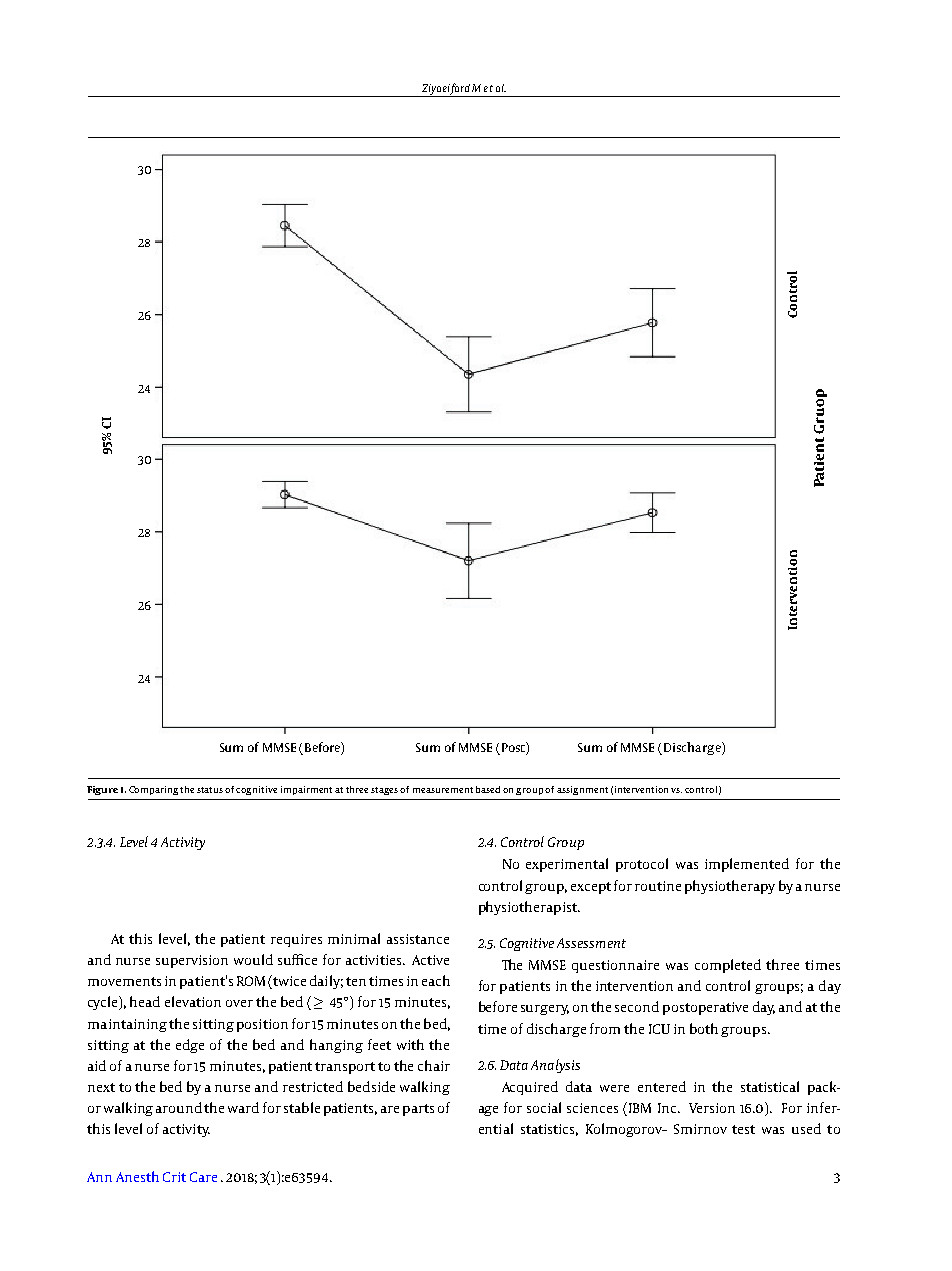 The width and height of the document is (952, 1271). Describe the element at coordinates (155, 790) in the document. I see `Comparing` at that location.
